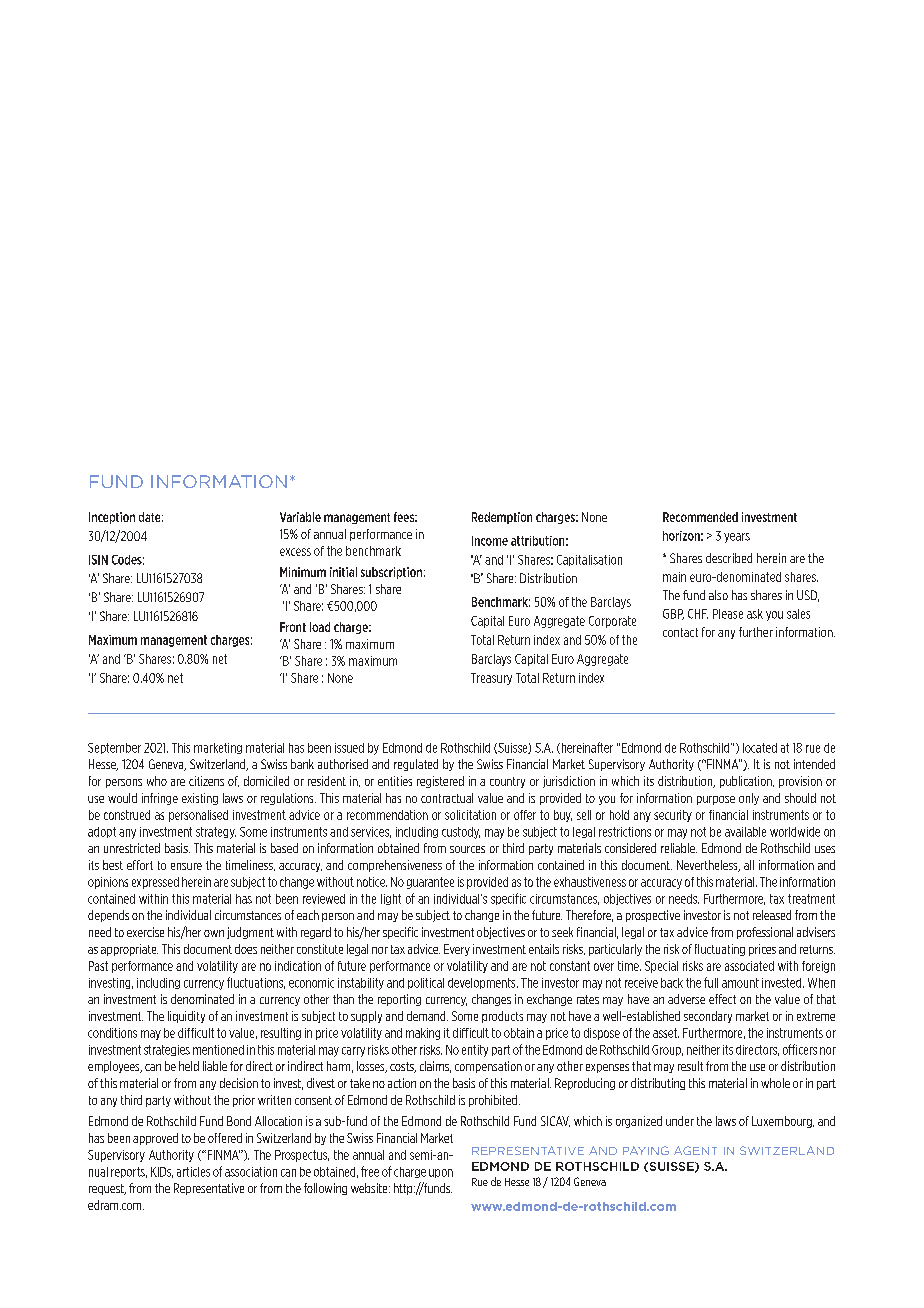 This image has width=924, height=1308. What do you see at coordinates (193, 1172) in the image?
I see `articles` at bounding box center [193, 1172].
